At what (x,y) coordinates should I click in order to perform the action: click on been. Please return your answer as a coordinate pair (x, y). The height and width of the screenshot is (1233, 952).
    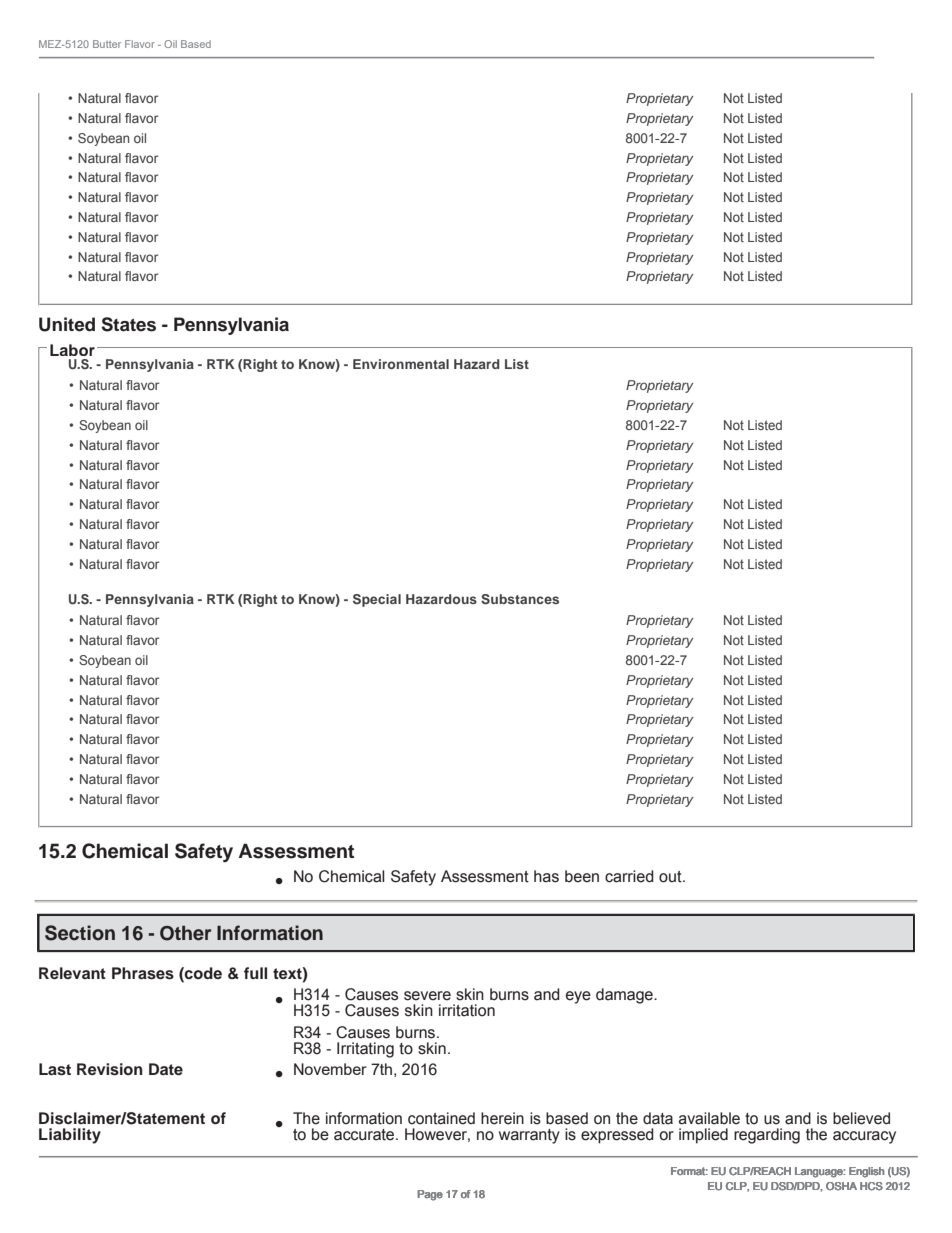
    Looking at the image, I should click on (582, 876).
